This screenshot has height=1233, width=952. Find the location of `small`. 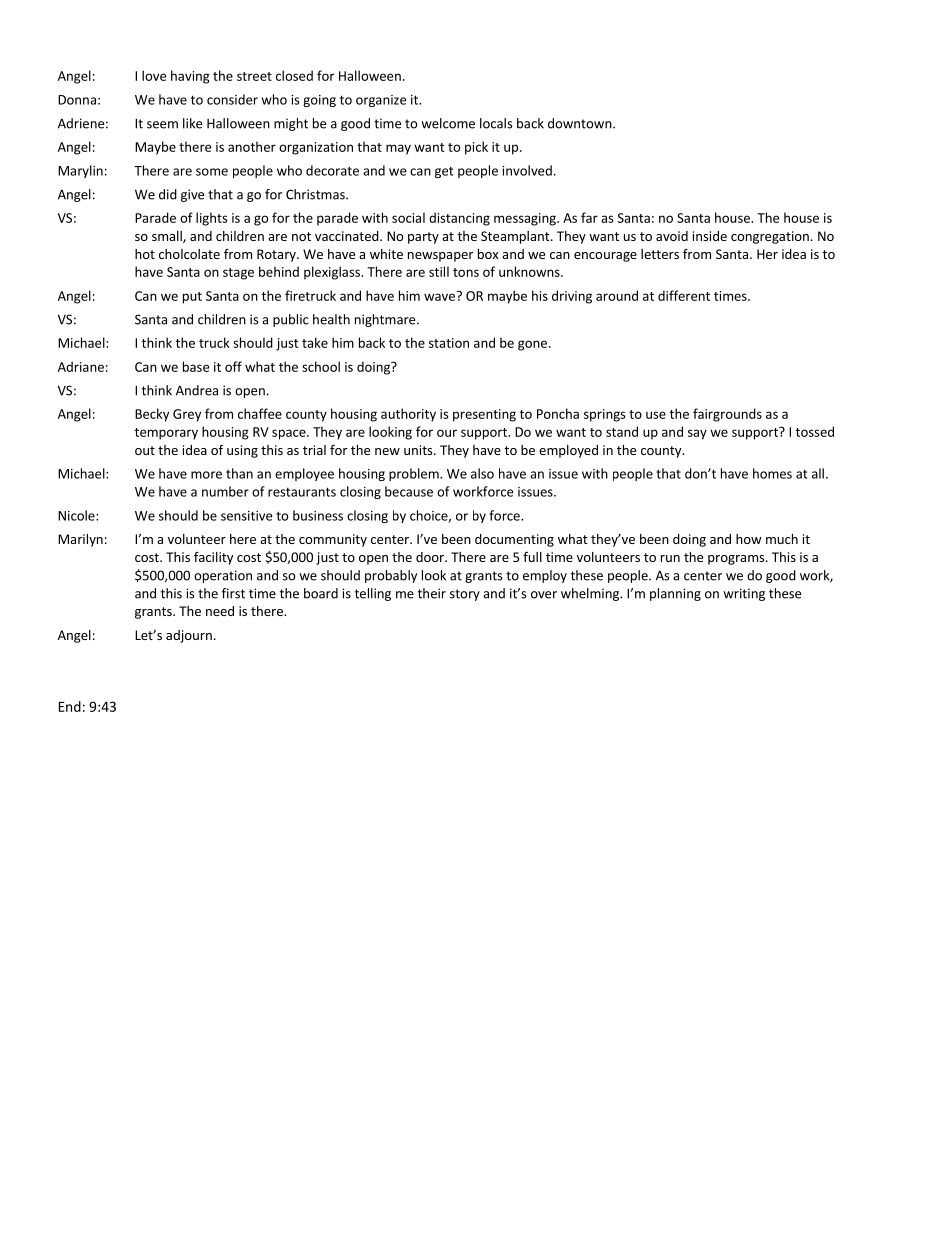

small is located at coordinates (168, 237).
